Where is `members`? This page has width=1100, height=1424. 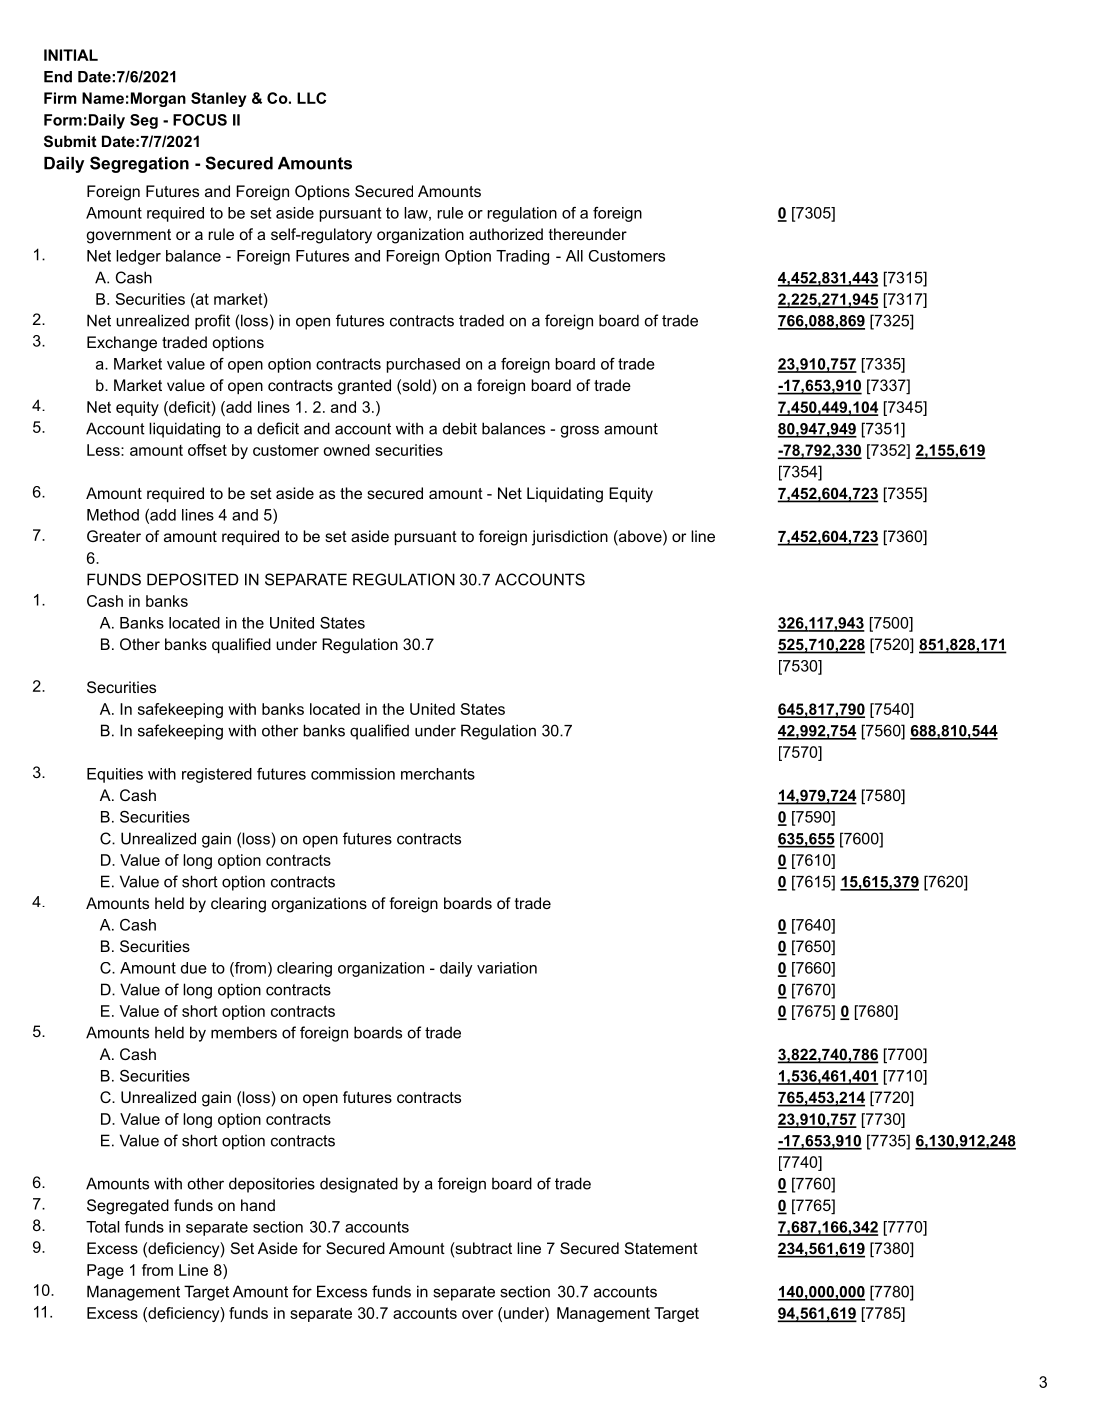 members is located at coordinates (244, 1033).
